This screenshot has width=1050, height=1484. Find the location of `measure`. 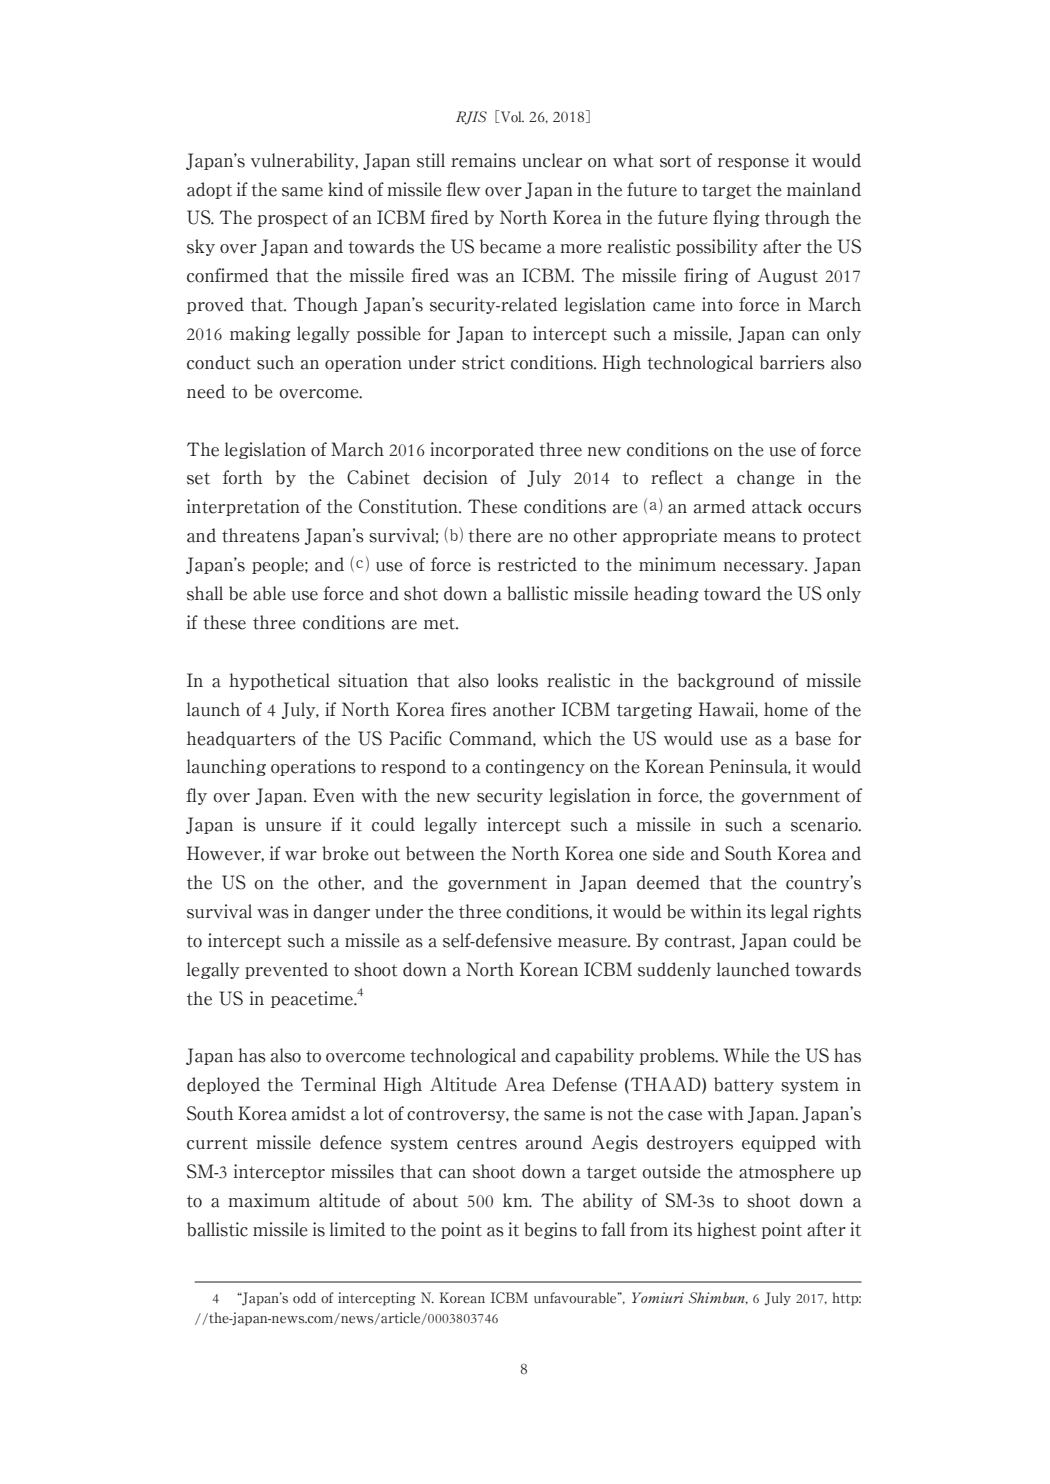

measure is located at coordinates (593, 943).
